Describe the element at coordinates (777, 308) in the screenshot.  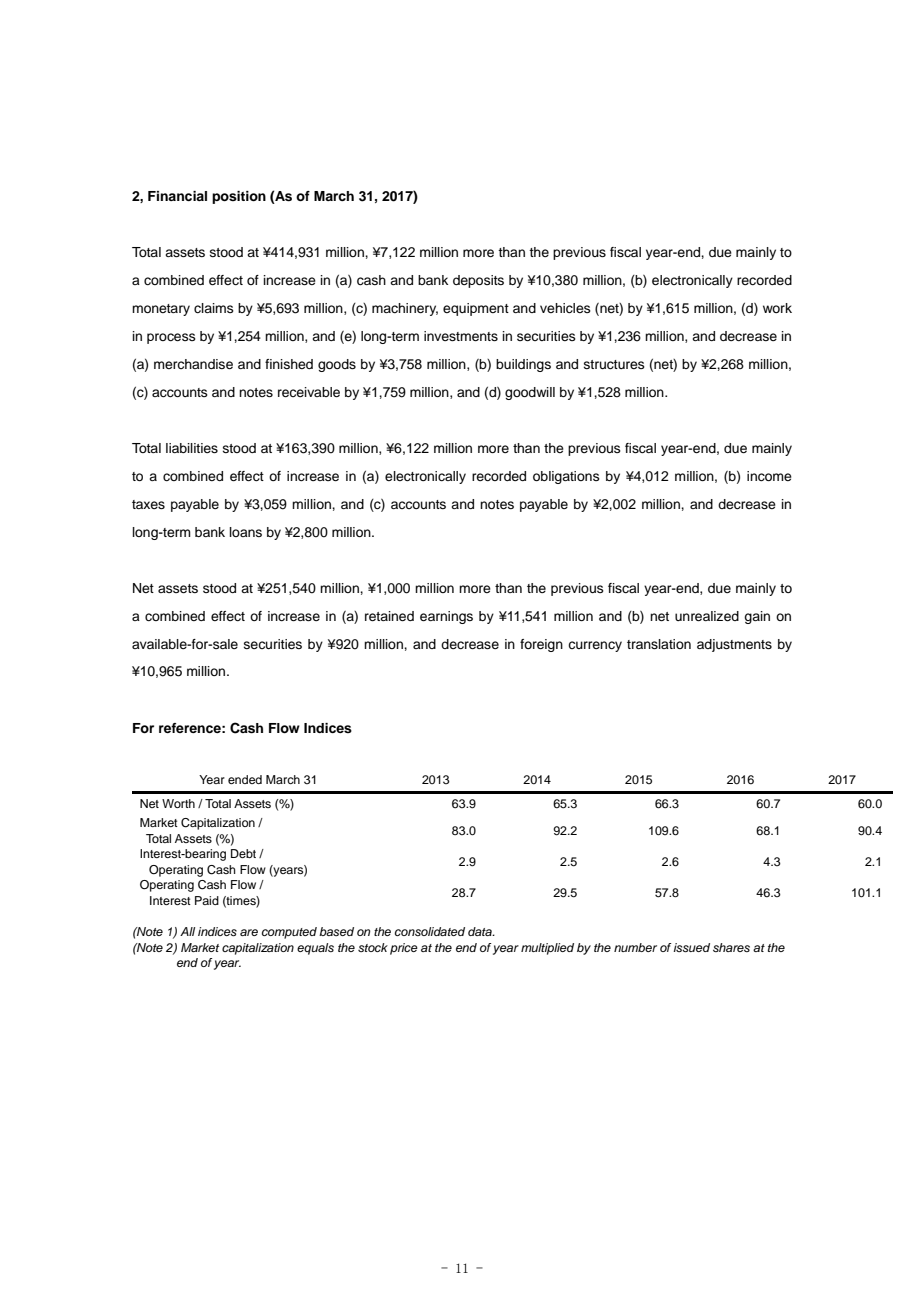
I see `work` at that location.
